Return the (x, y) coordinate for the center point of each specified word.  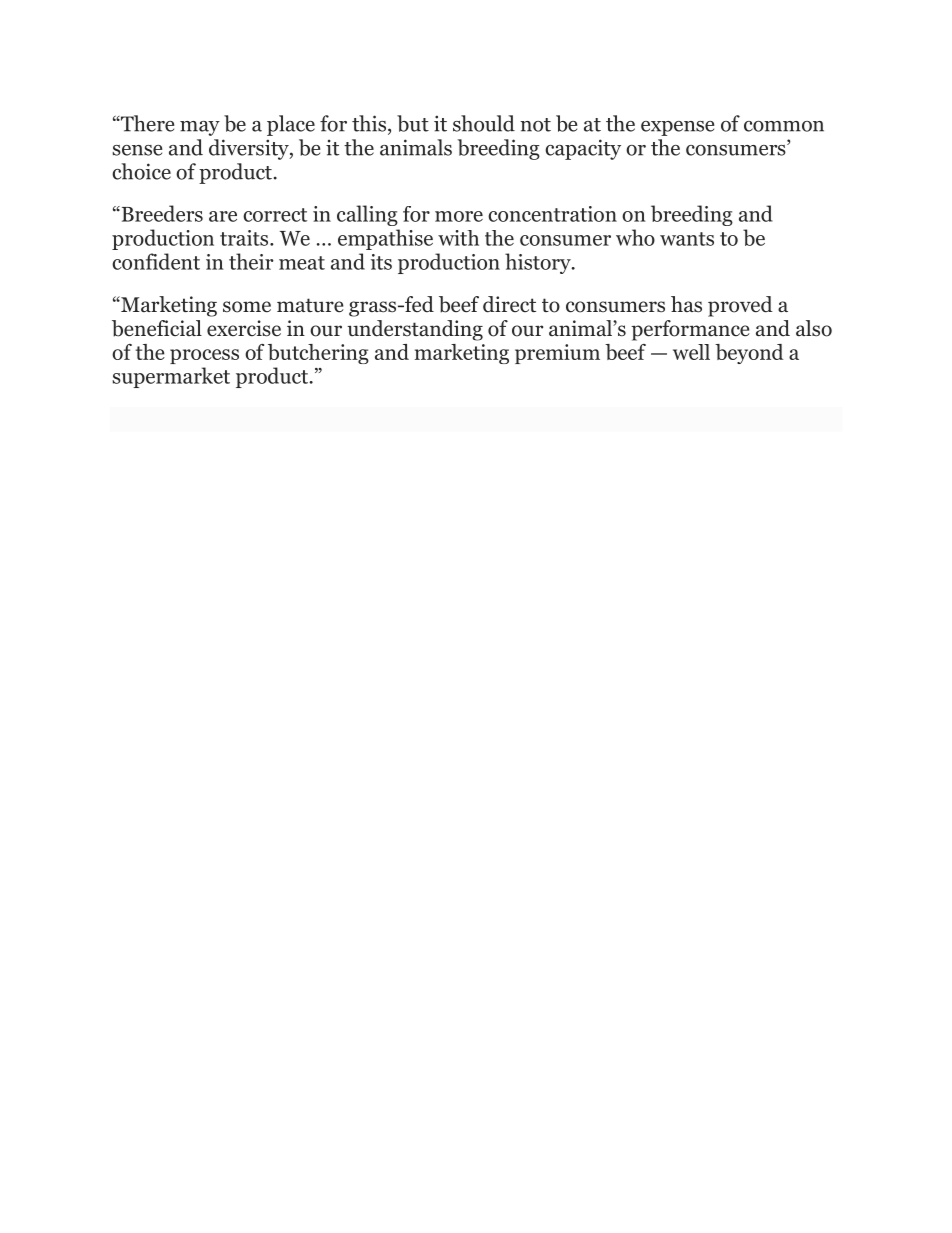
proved (740, 306)
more (459, 216)
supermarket (171, 377)
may (200, 128)
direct (509, 304)
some (247, 307)
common (784, 126)
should (484, 123)
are (223, 216)
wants (687, 239)
